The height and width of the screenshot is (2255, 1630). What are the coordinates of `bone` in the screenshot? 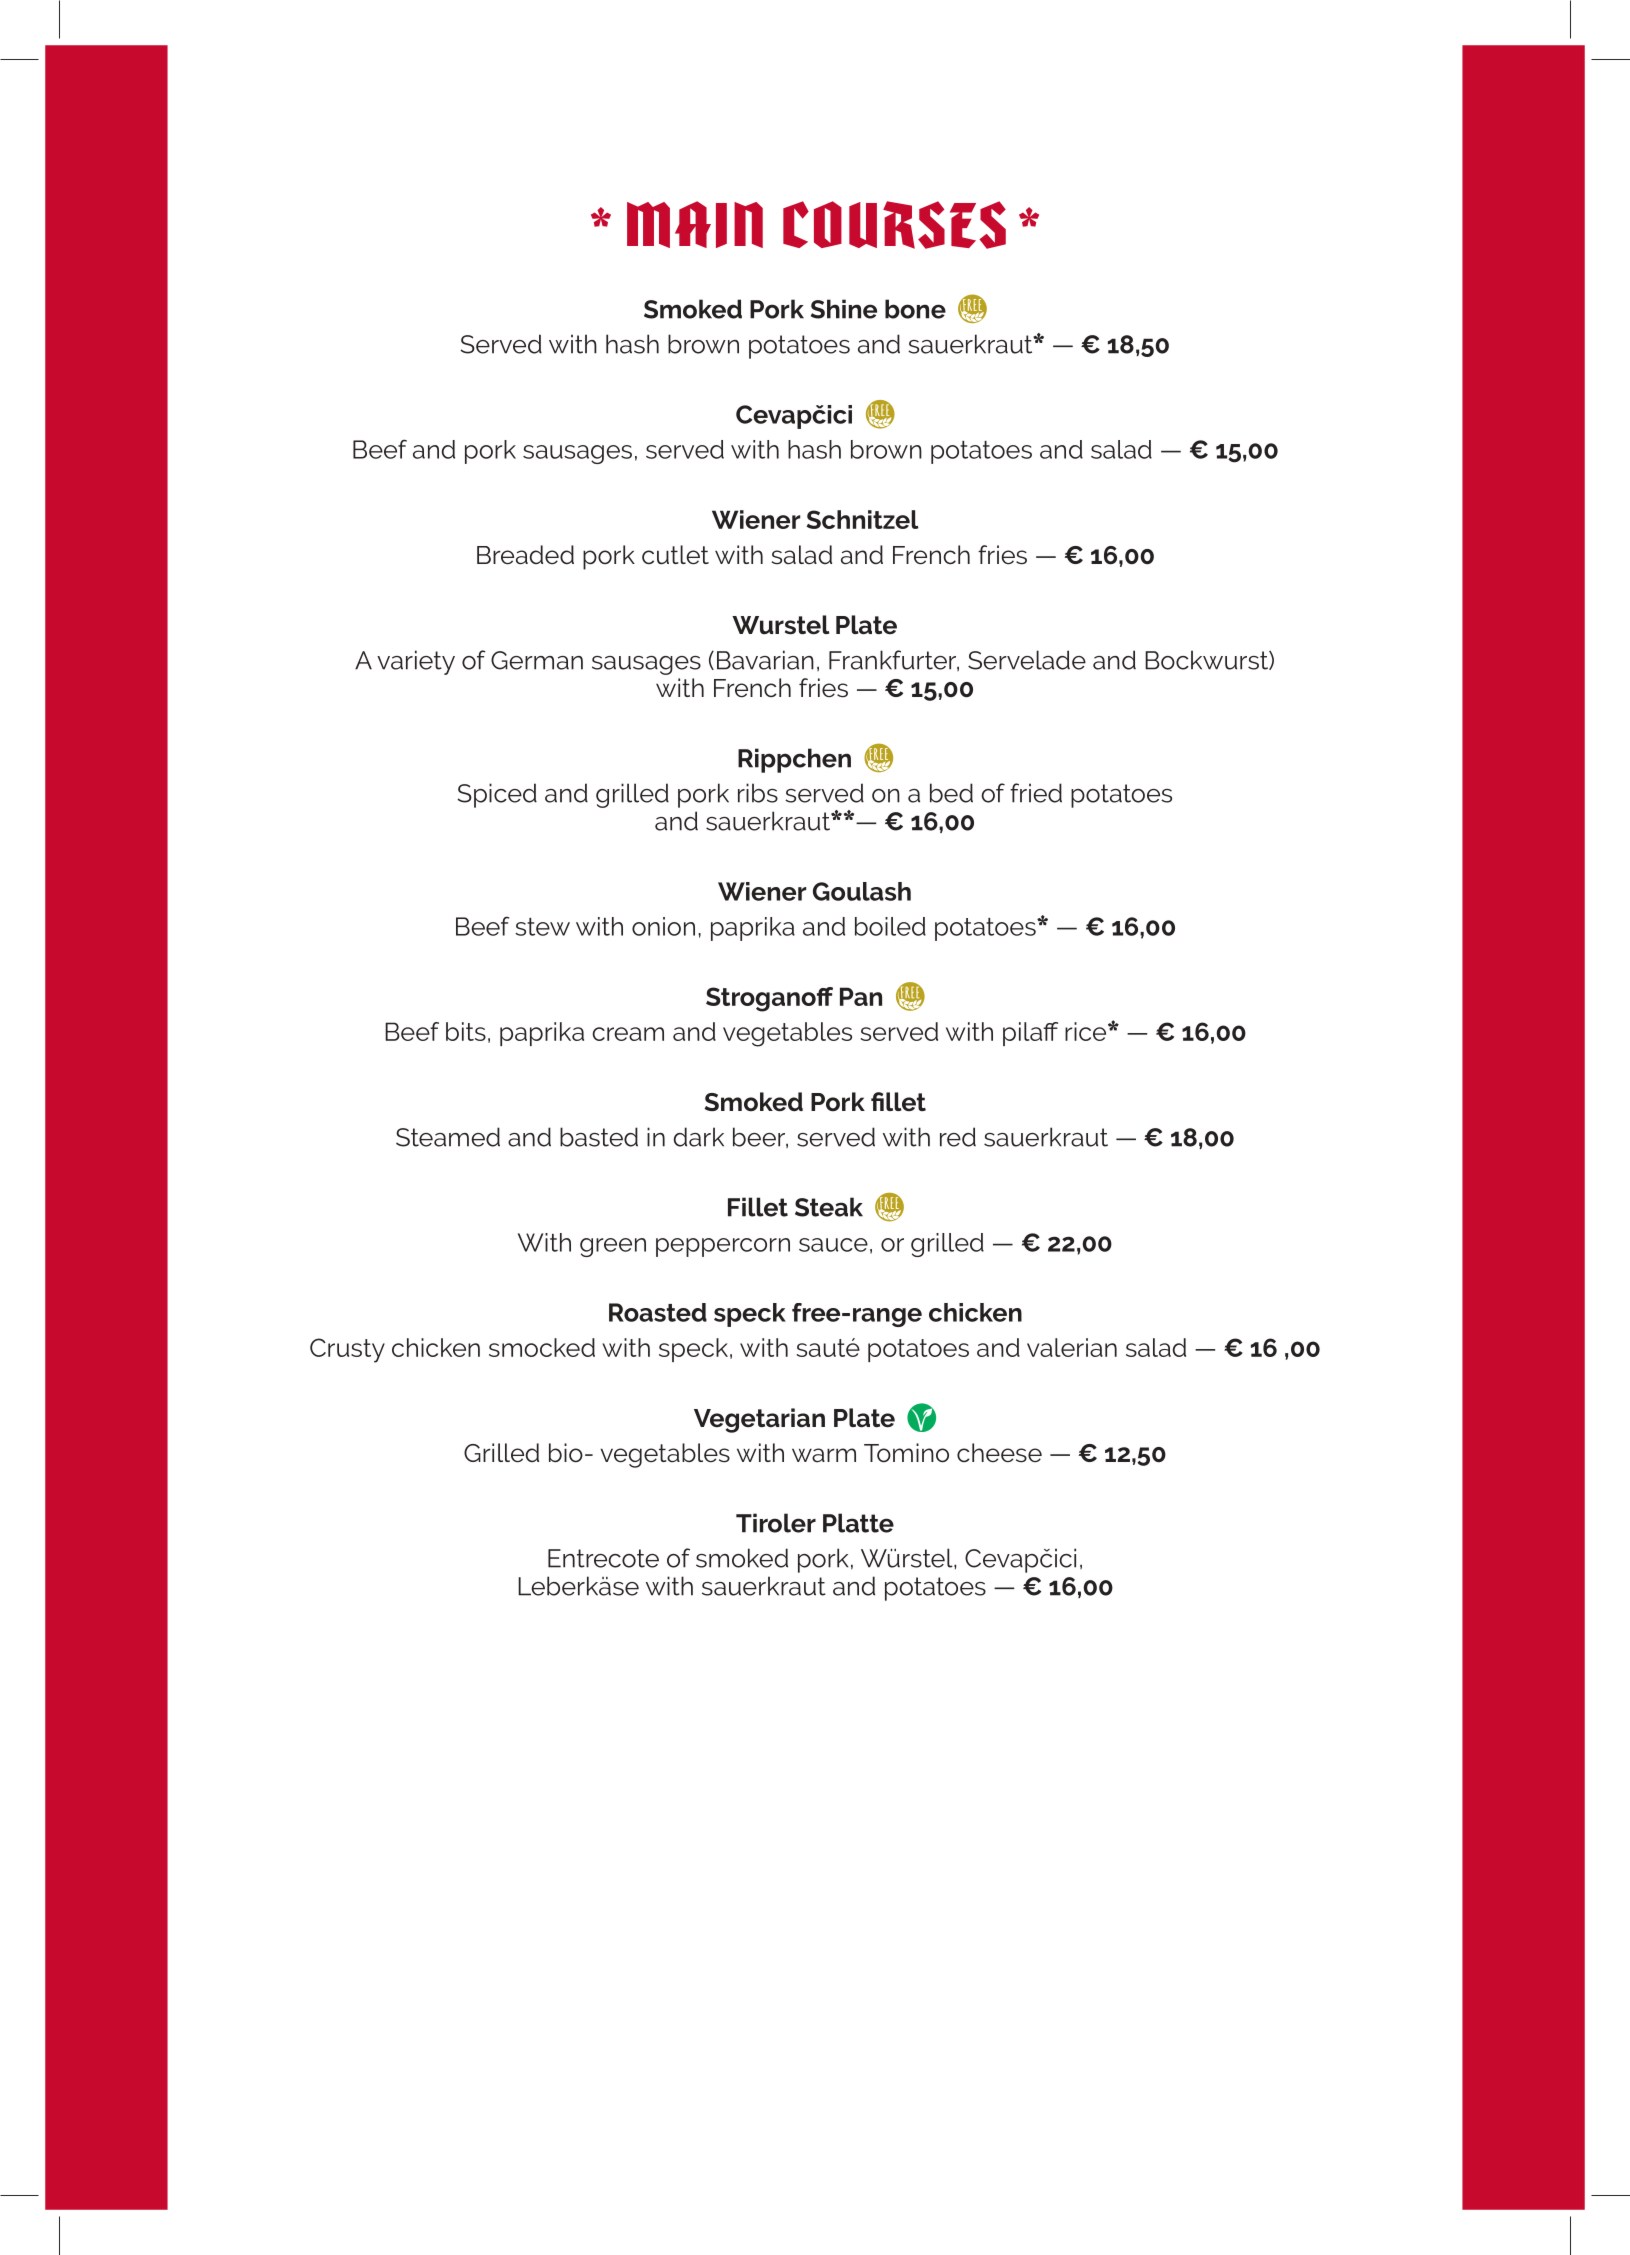 It's located at (915, 309).
